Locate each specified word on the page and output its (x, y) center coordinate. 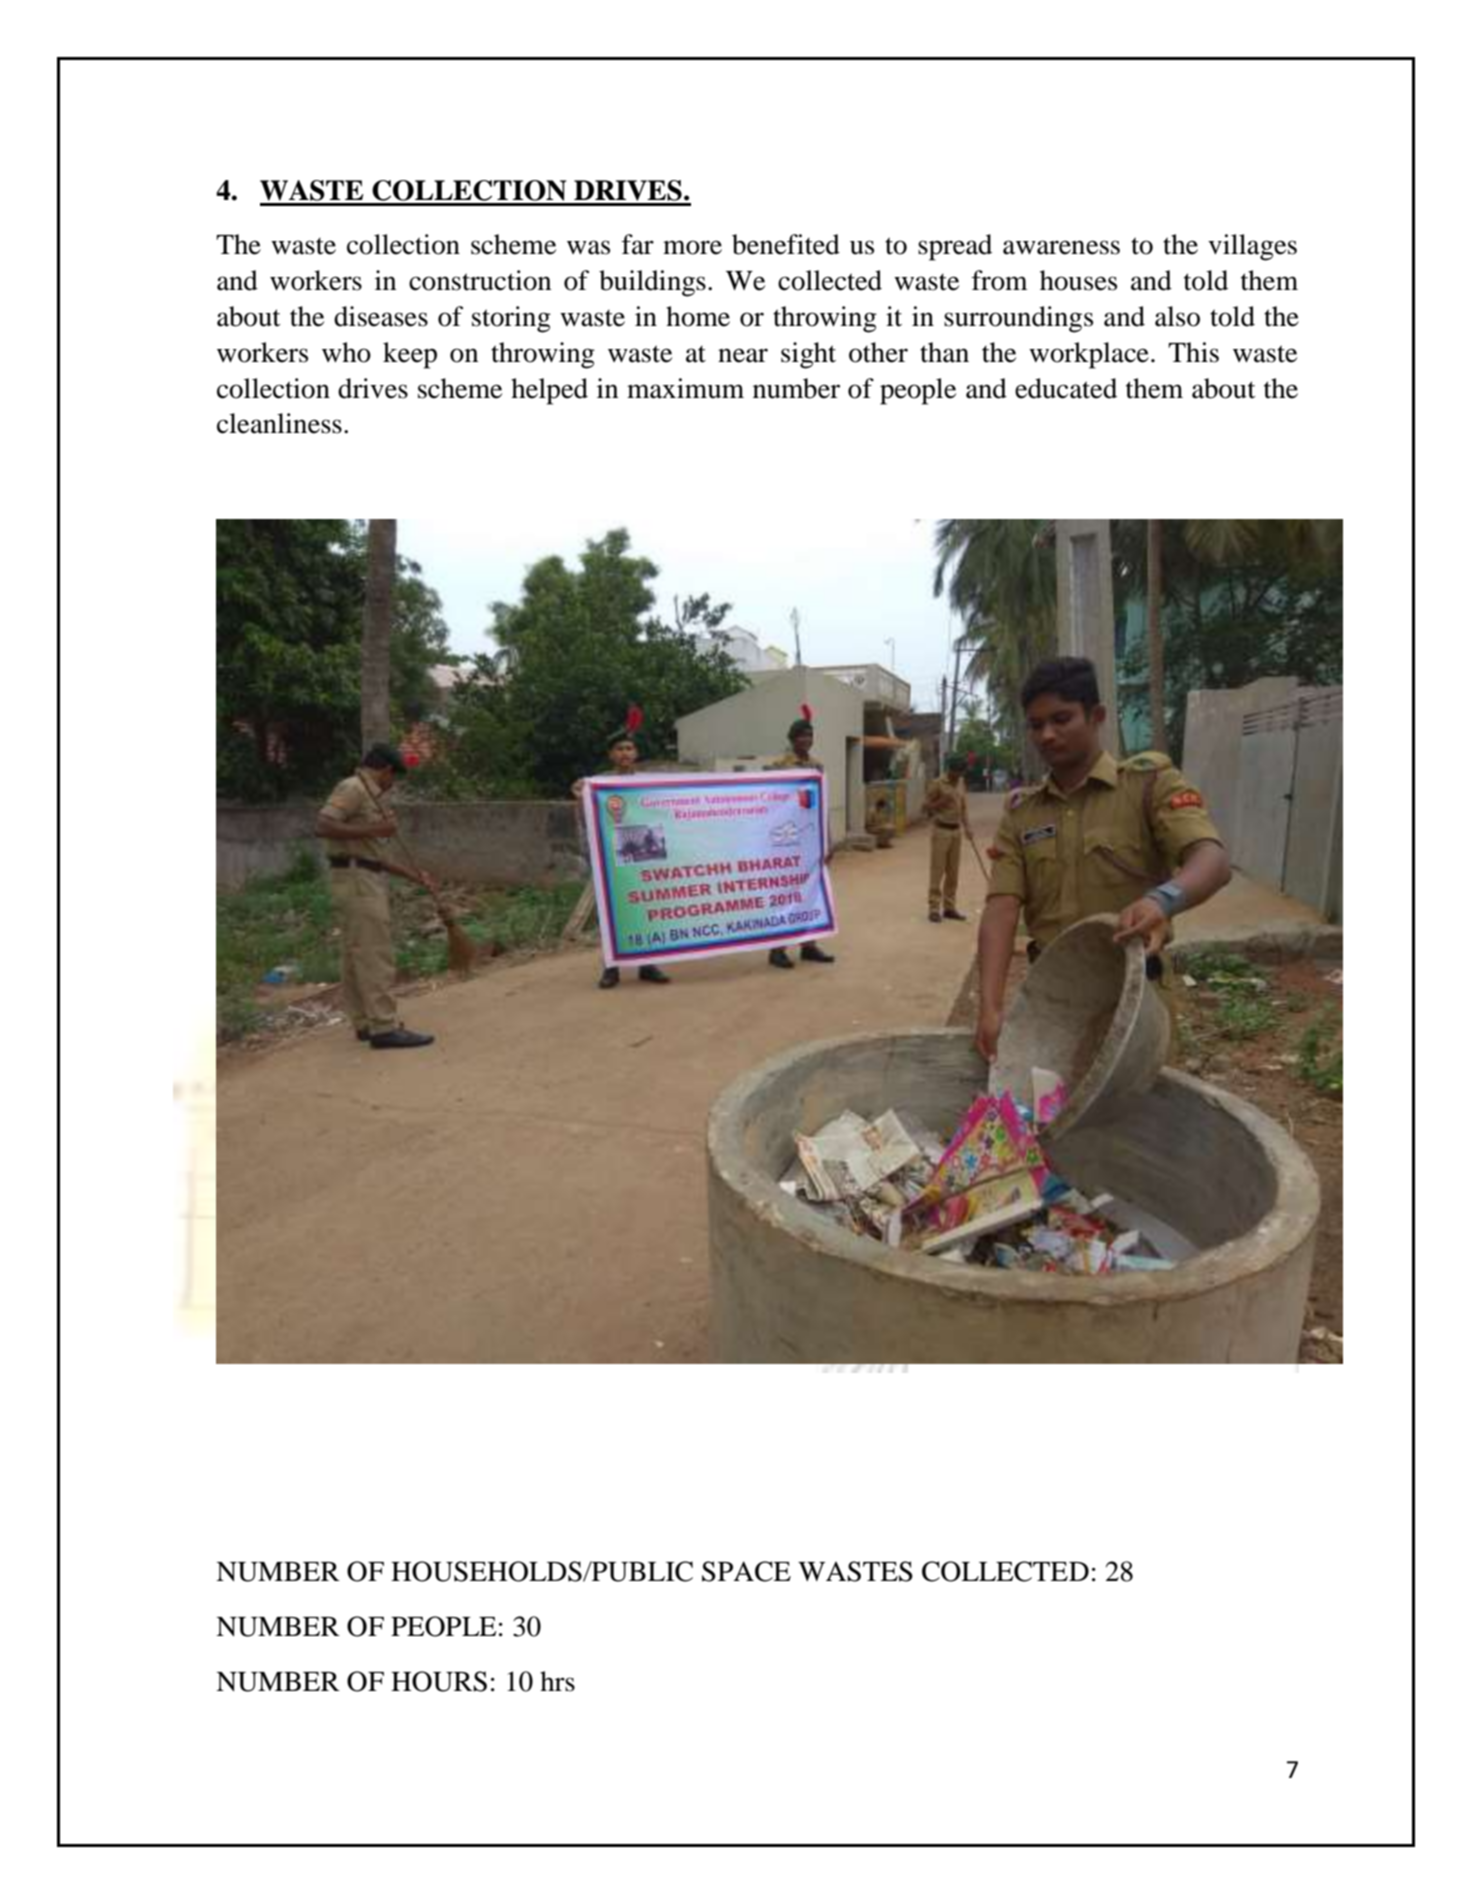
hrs (557, 1681)
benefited (786, 244)
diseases (381, 316)
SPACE (746, 1571)
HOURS (439, 1681)
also (1177, 316)
